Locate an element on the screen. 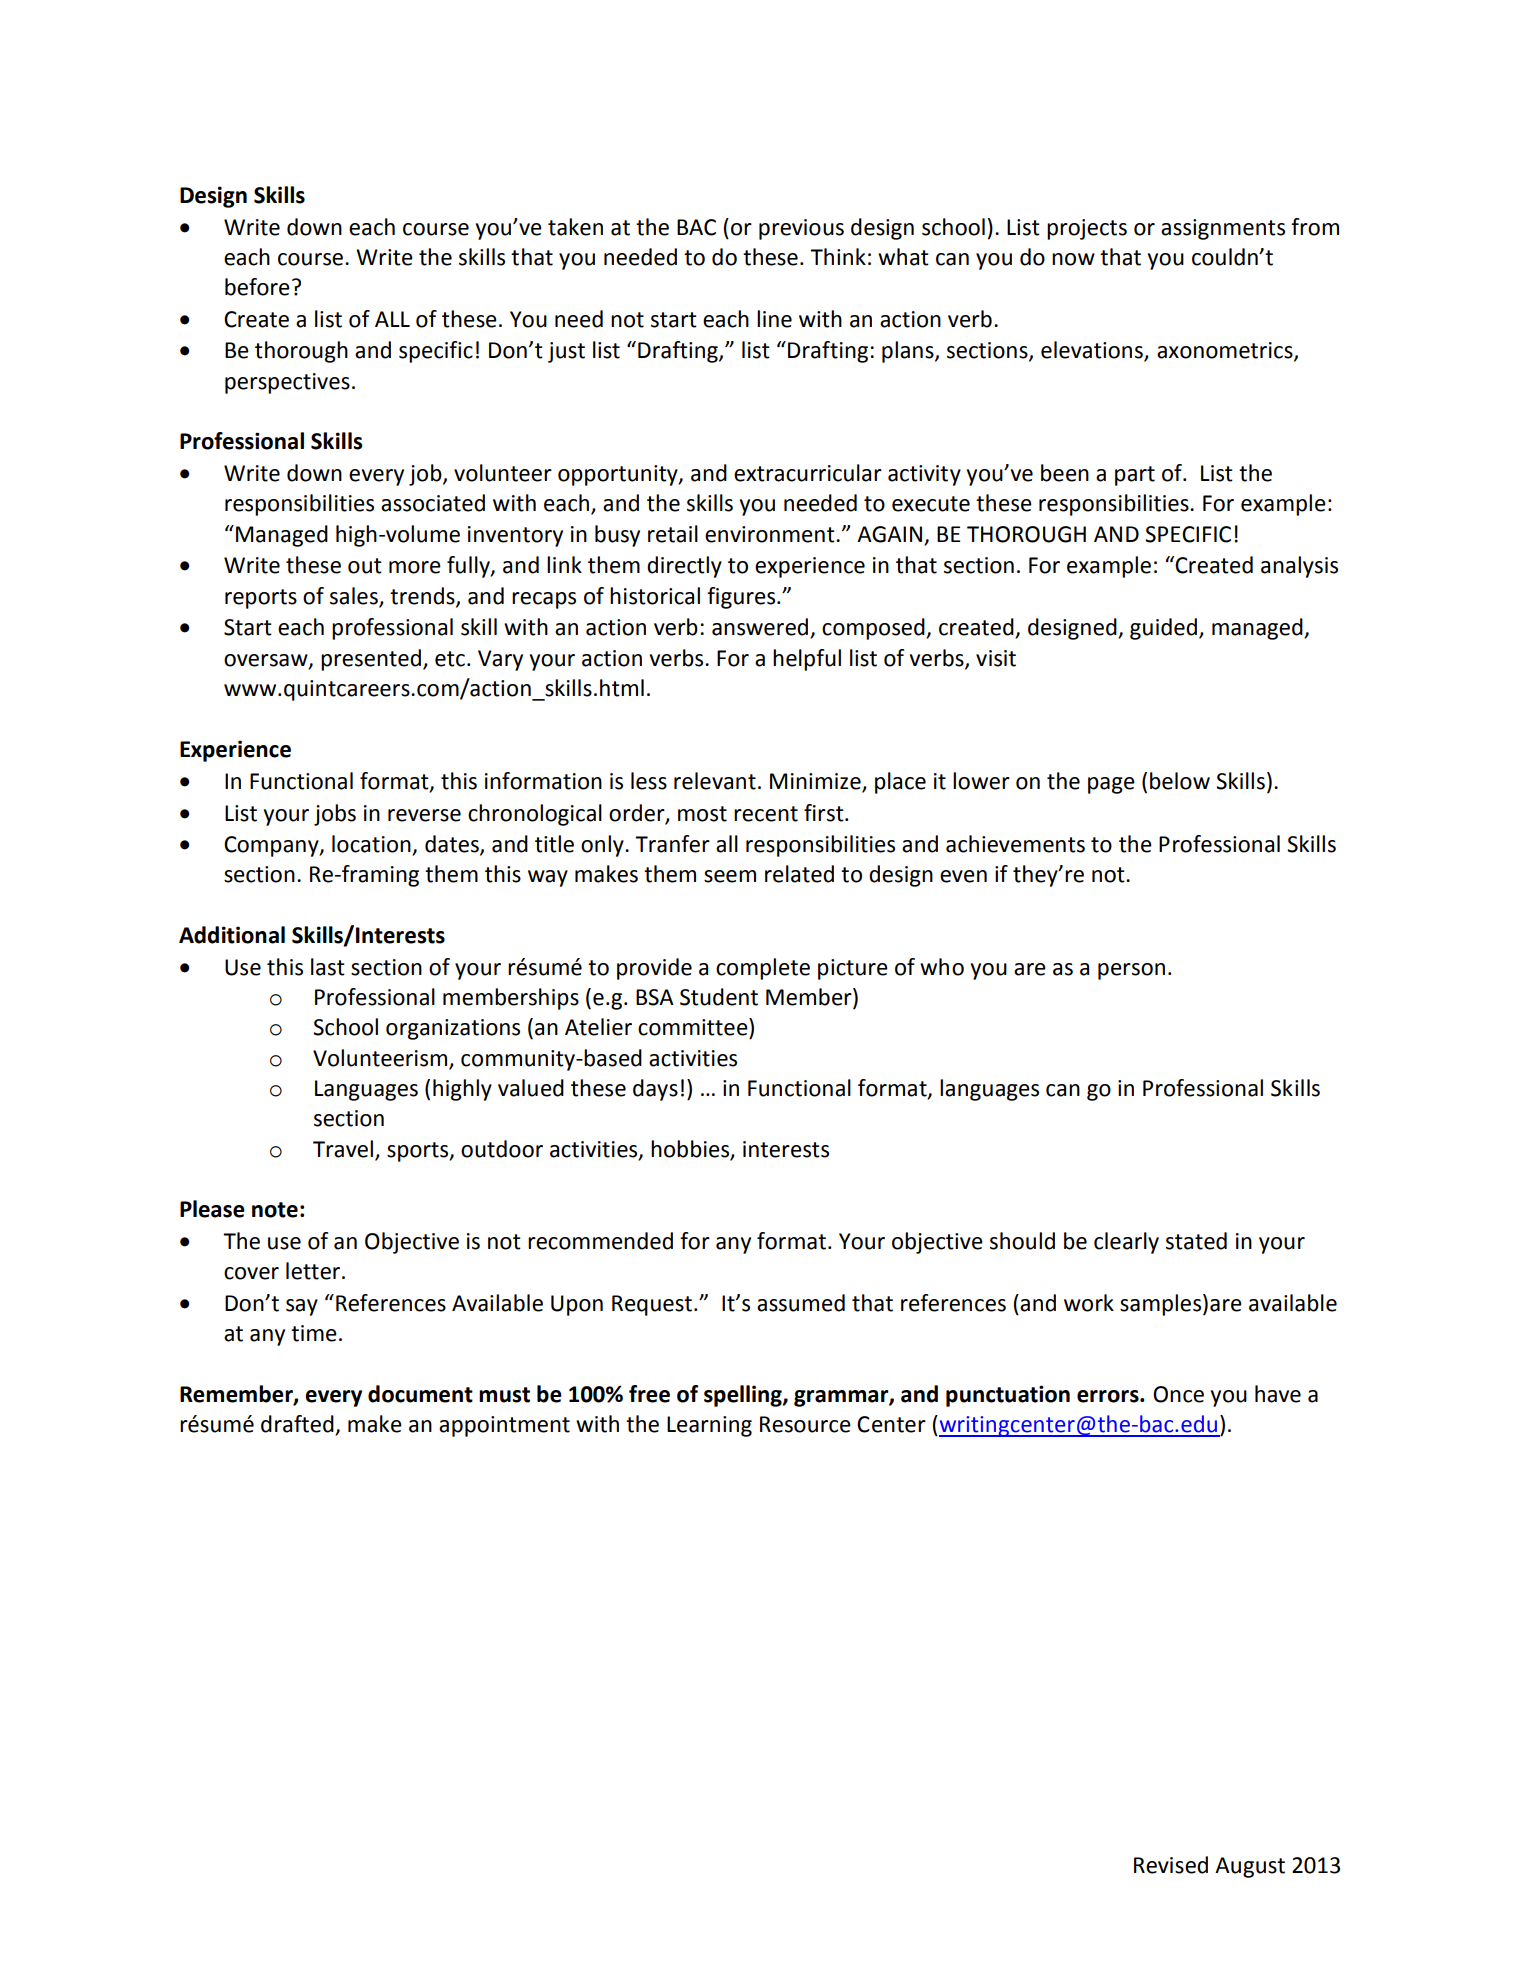 Image resolution: width=1521 pixels, height=1969 pixels. drafted is located at coordinates (298, 1425).
